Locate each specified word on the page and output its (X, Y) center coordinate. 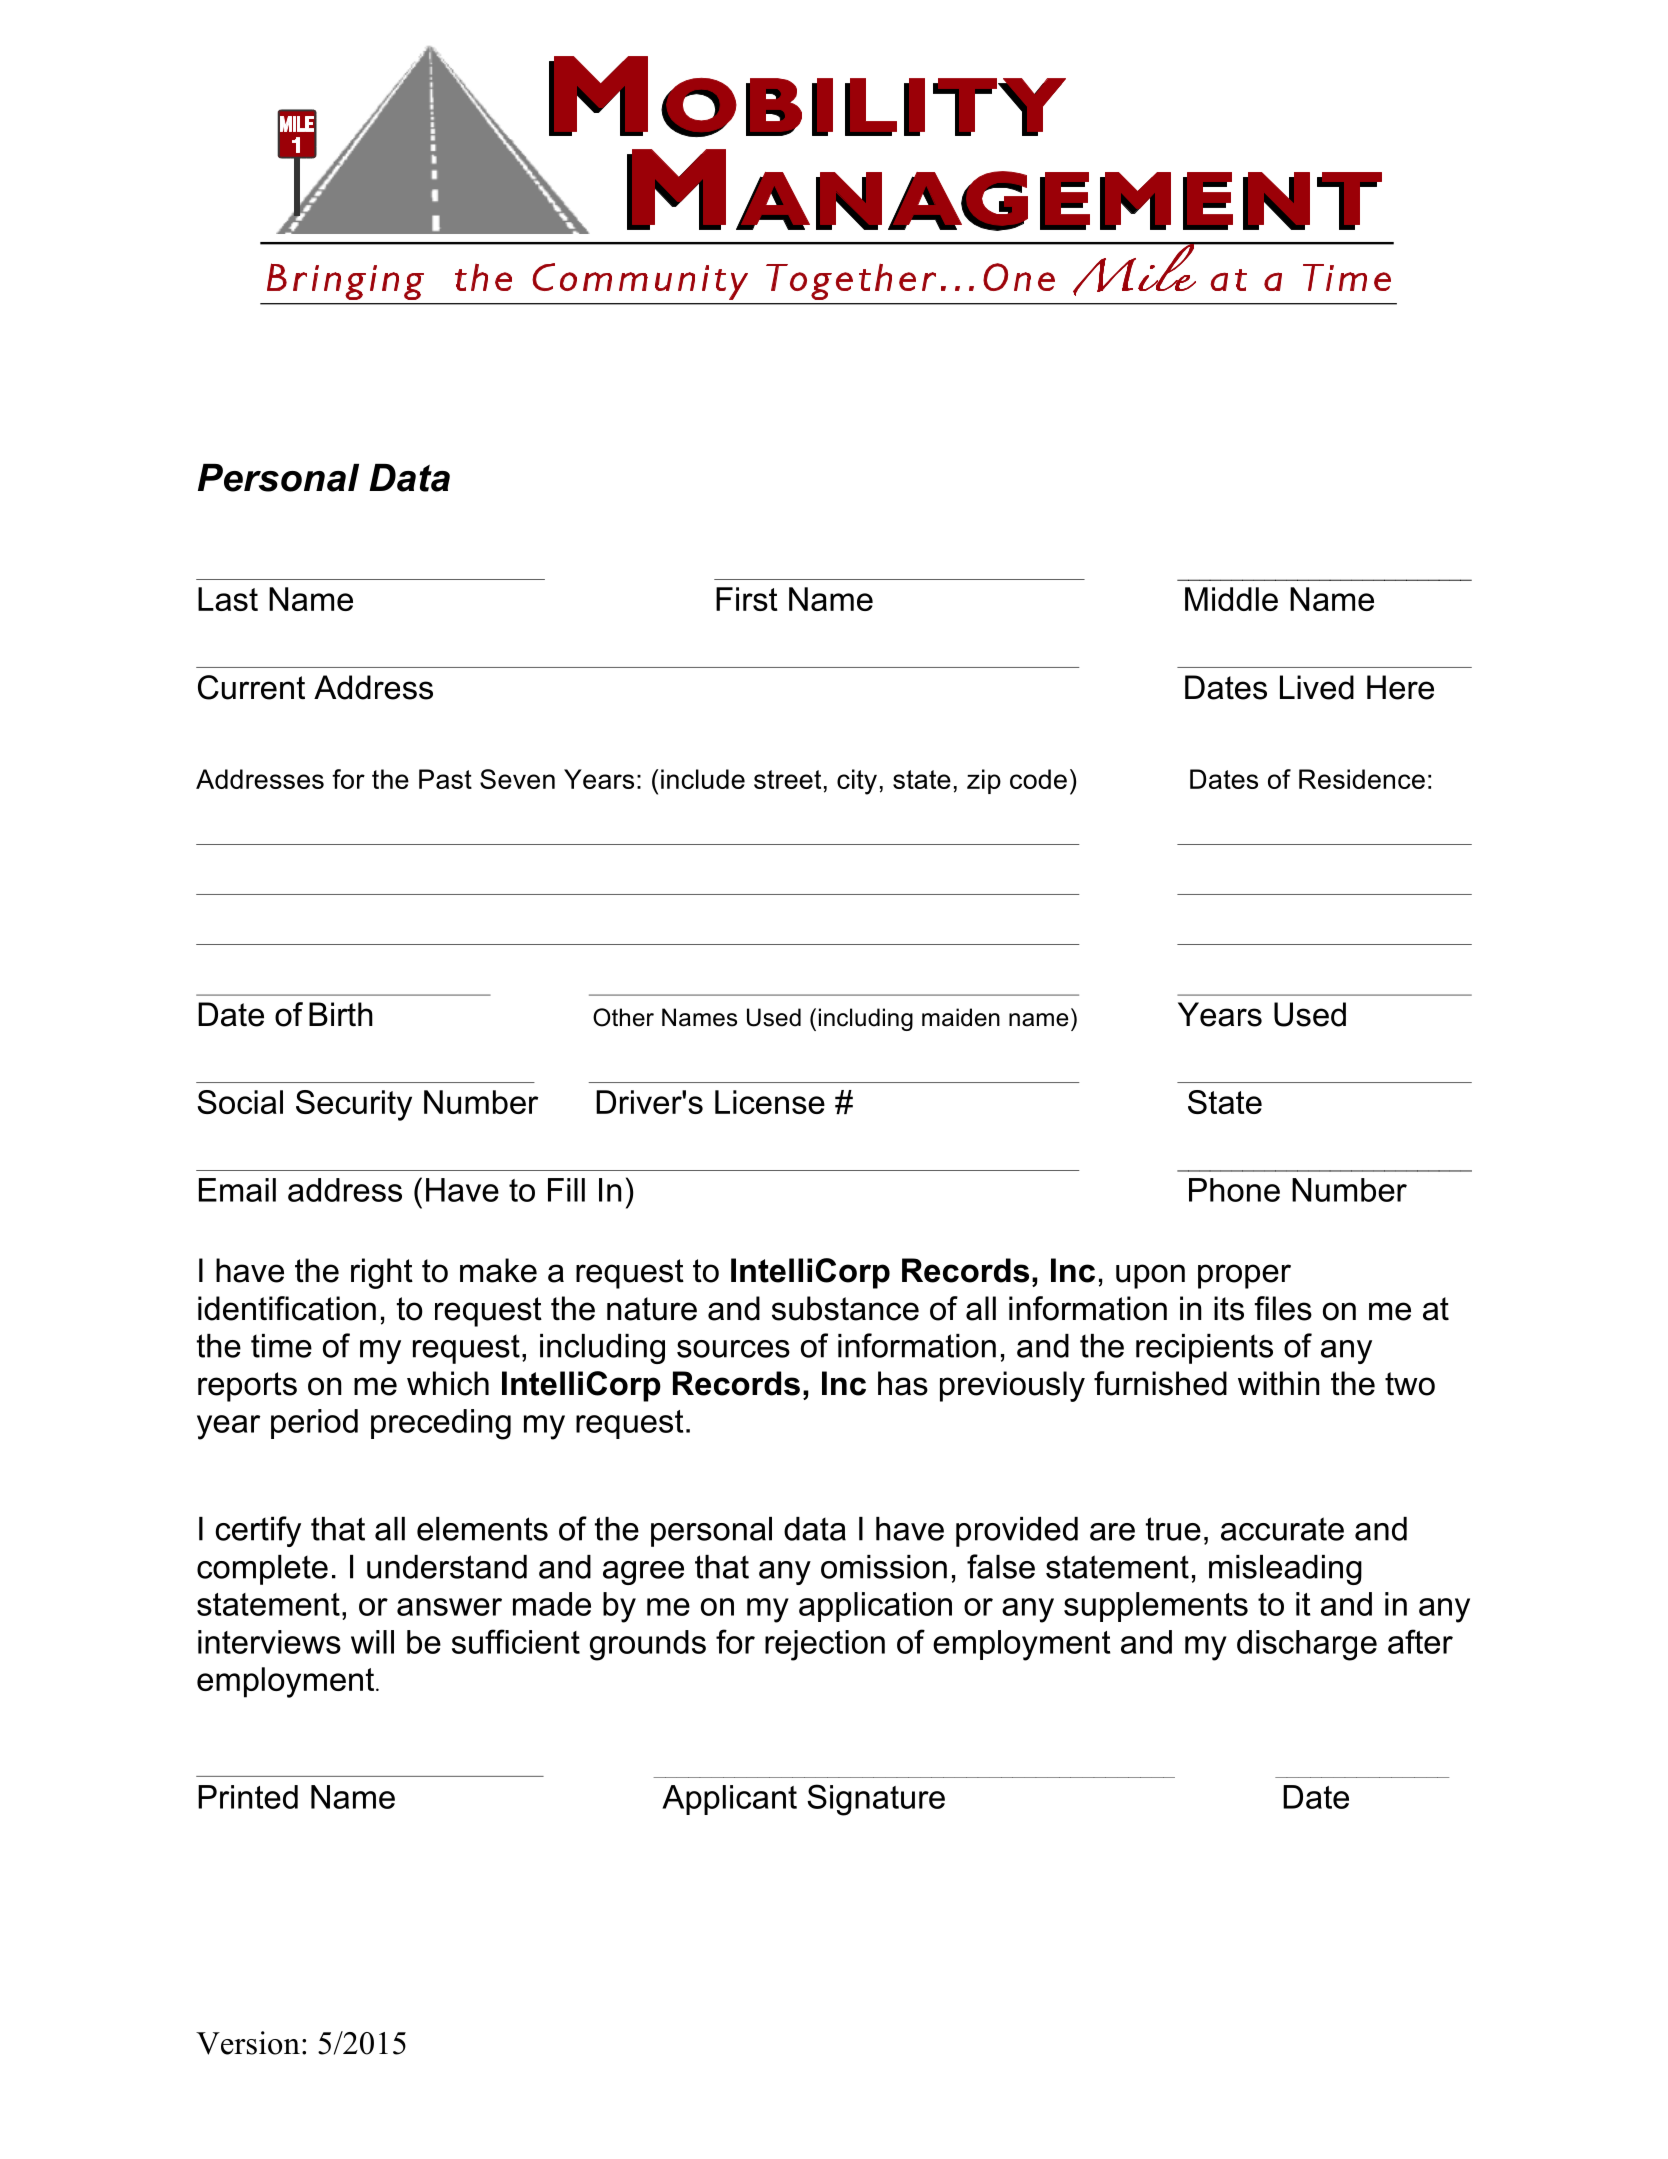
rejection (825, 1645)
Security (354, 1105)
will (372, 1642)
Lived (1317, 687)
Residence (1362, 779)
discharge (1307, 1645)
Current (251, 687)
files (1283, 1308)
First (747, 599)
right (382, 1273)
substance (845, 1308)
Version (248, 2043)
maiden (961, 1017)
